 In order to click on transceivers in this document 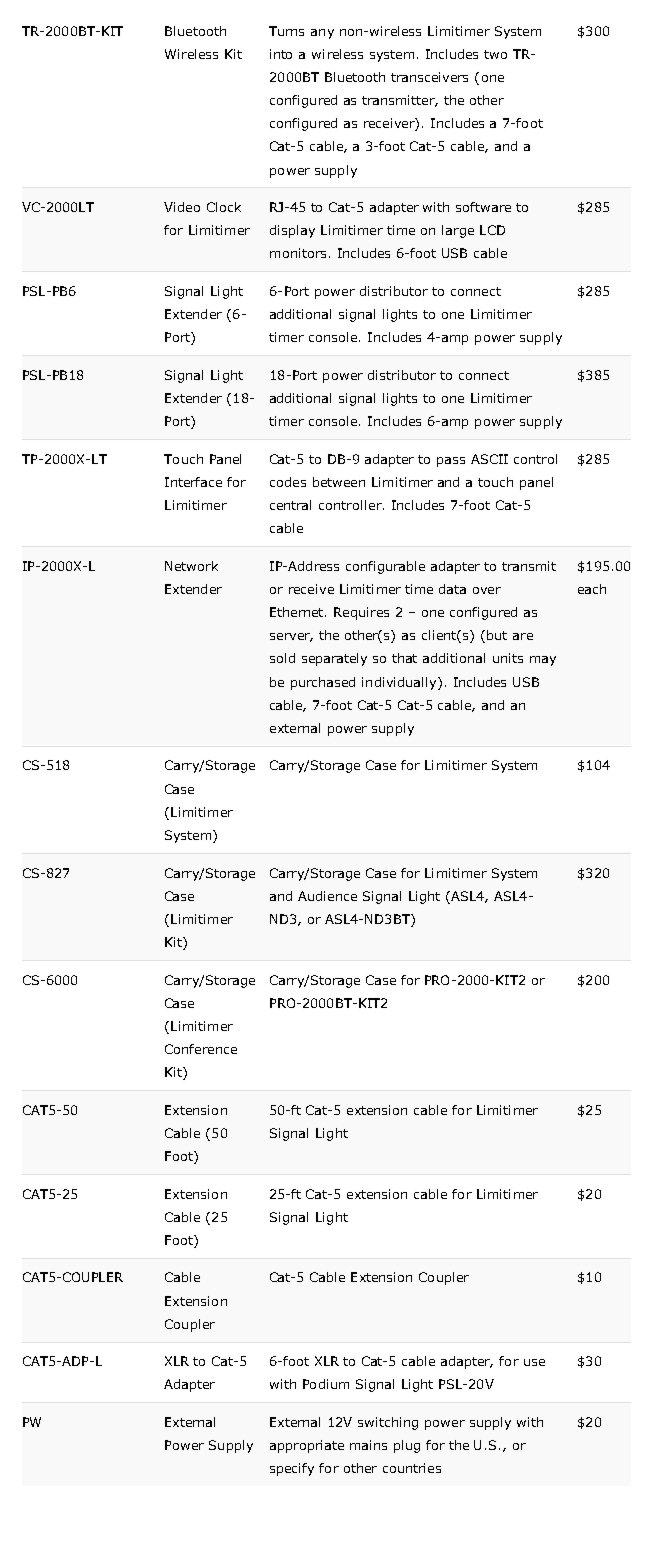, I will do `click(429, 77)`.
